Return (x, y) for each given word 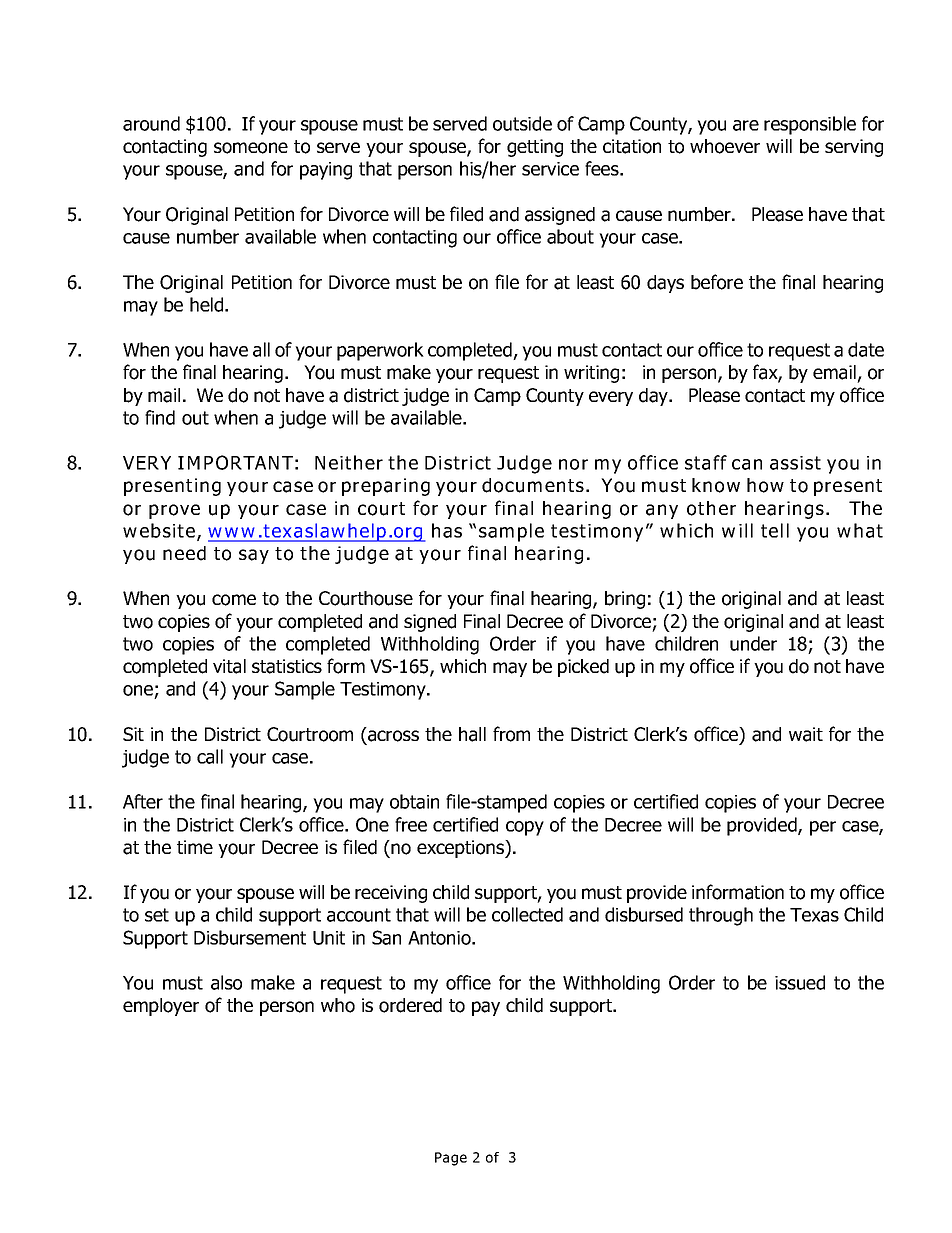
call (210, 756)
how (765, 485)
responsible (810, 125)
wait (806, 734)
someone (251, 148)
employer (161, 1007)
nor (573, 464)
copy (525, 828)
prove (174, 511)
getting (535, 148)
